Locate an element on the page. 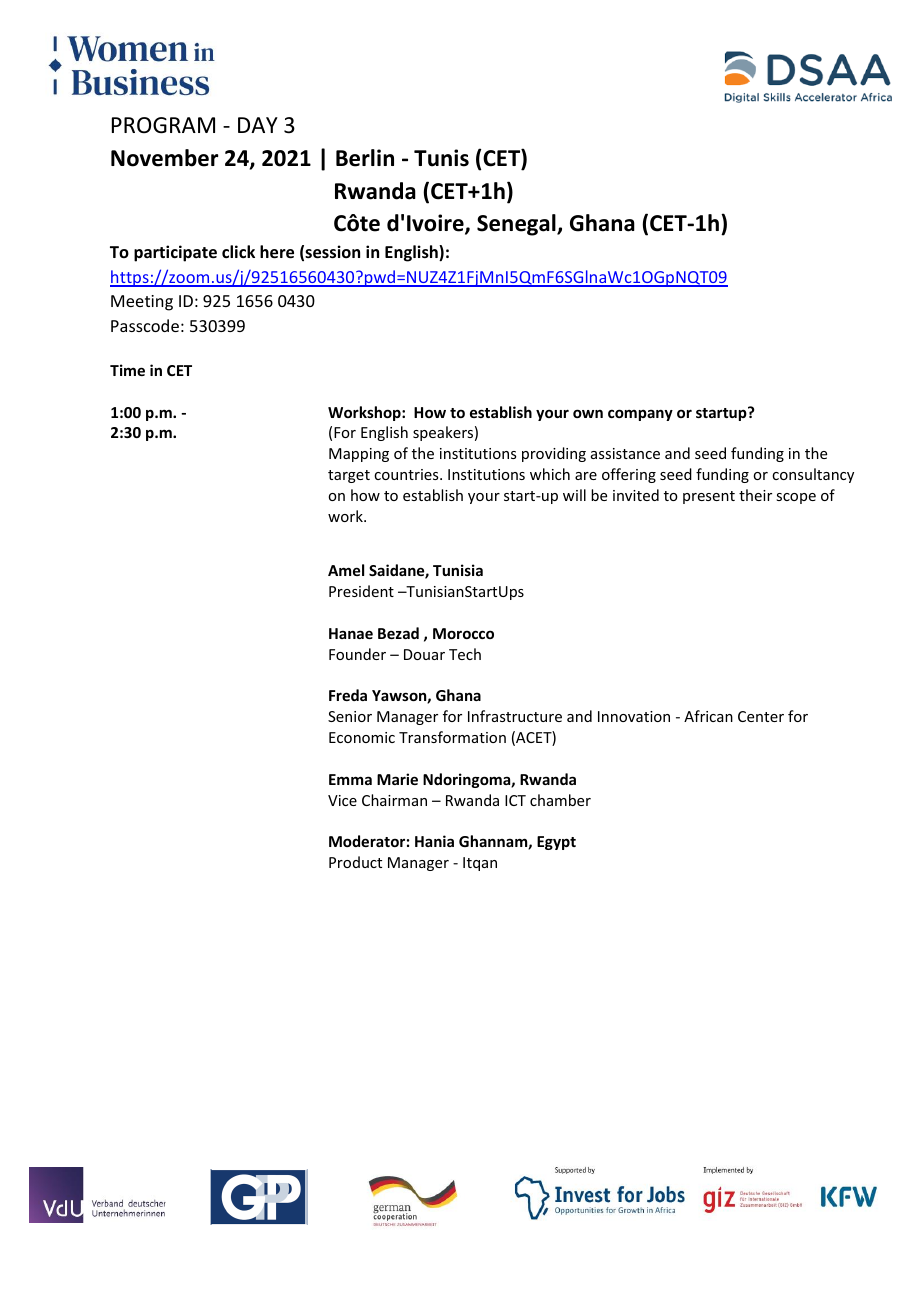  company is located at coordinates (640, 415).
